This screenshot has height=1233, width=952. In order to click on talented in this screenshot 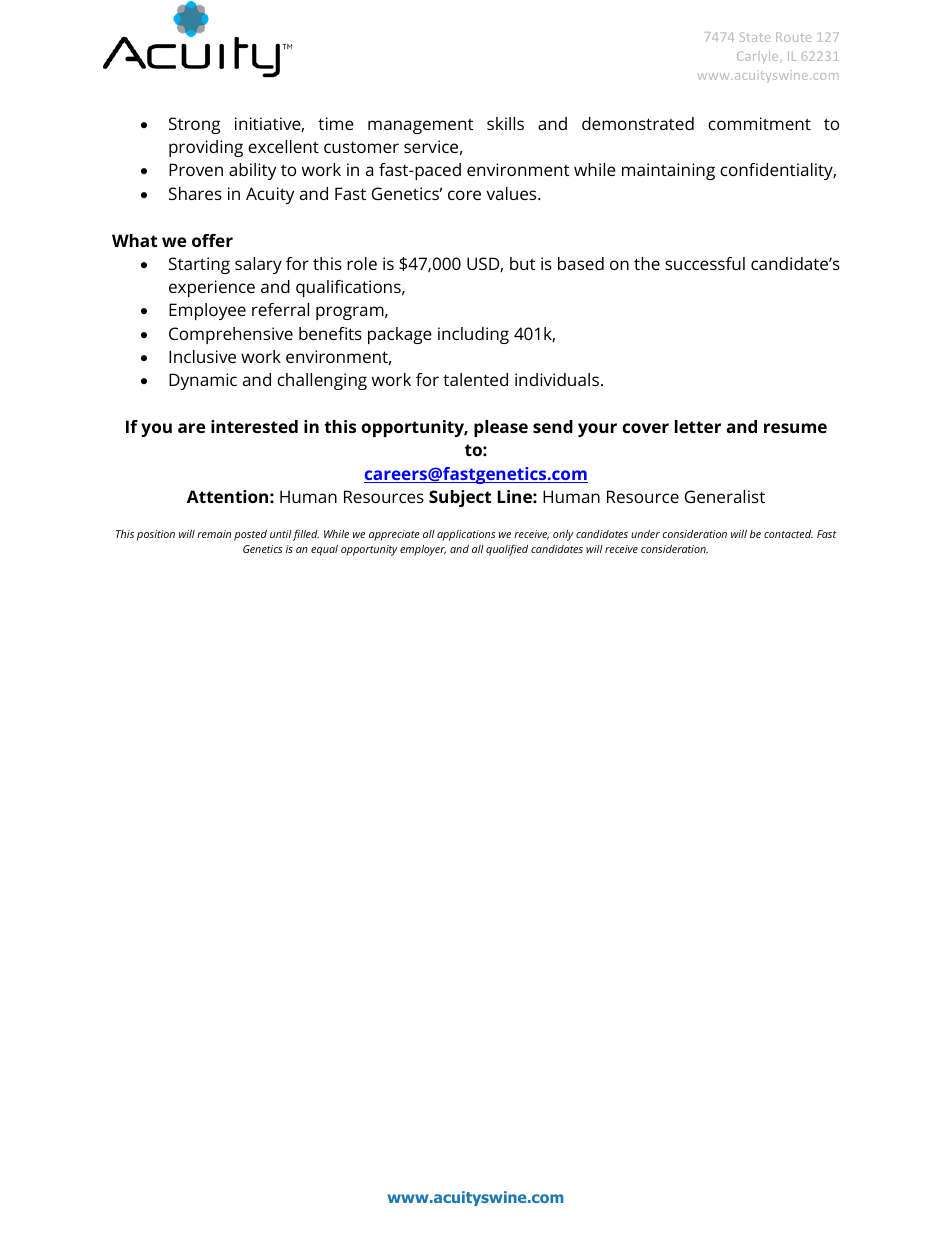, I will do `click(475, 379)`.
